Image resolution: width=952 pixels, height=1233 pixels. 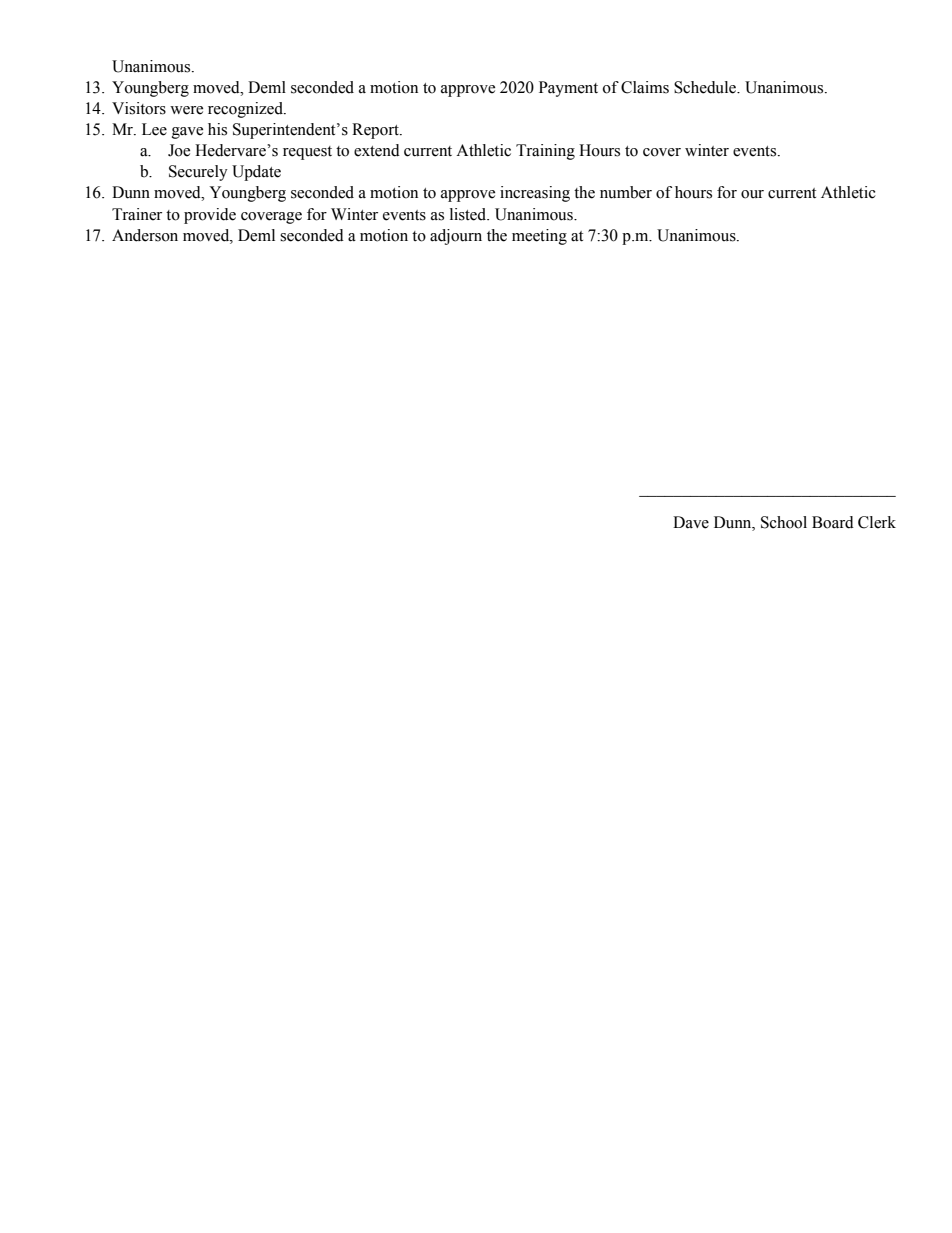 I want to click on Schedule, so click(x=706, y=87).
